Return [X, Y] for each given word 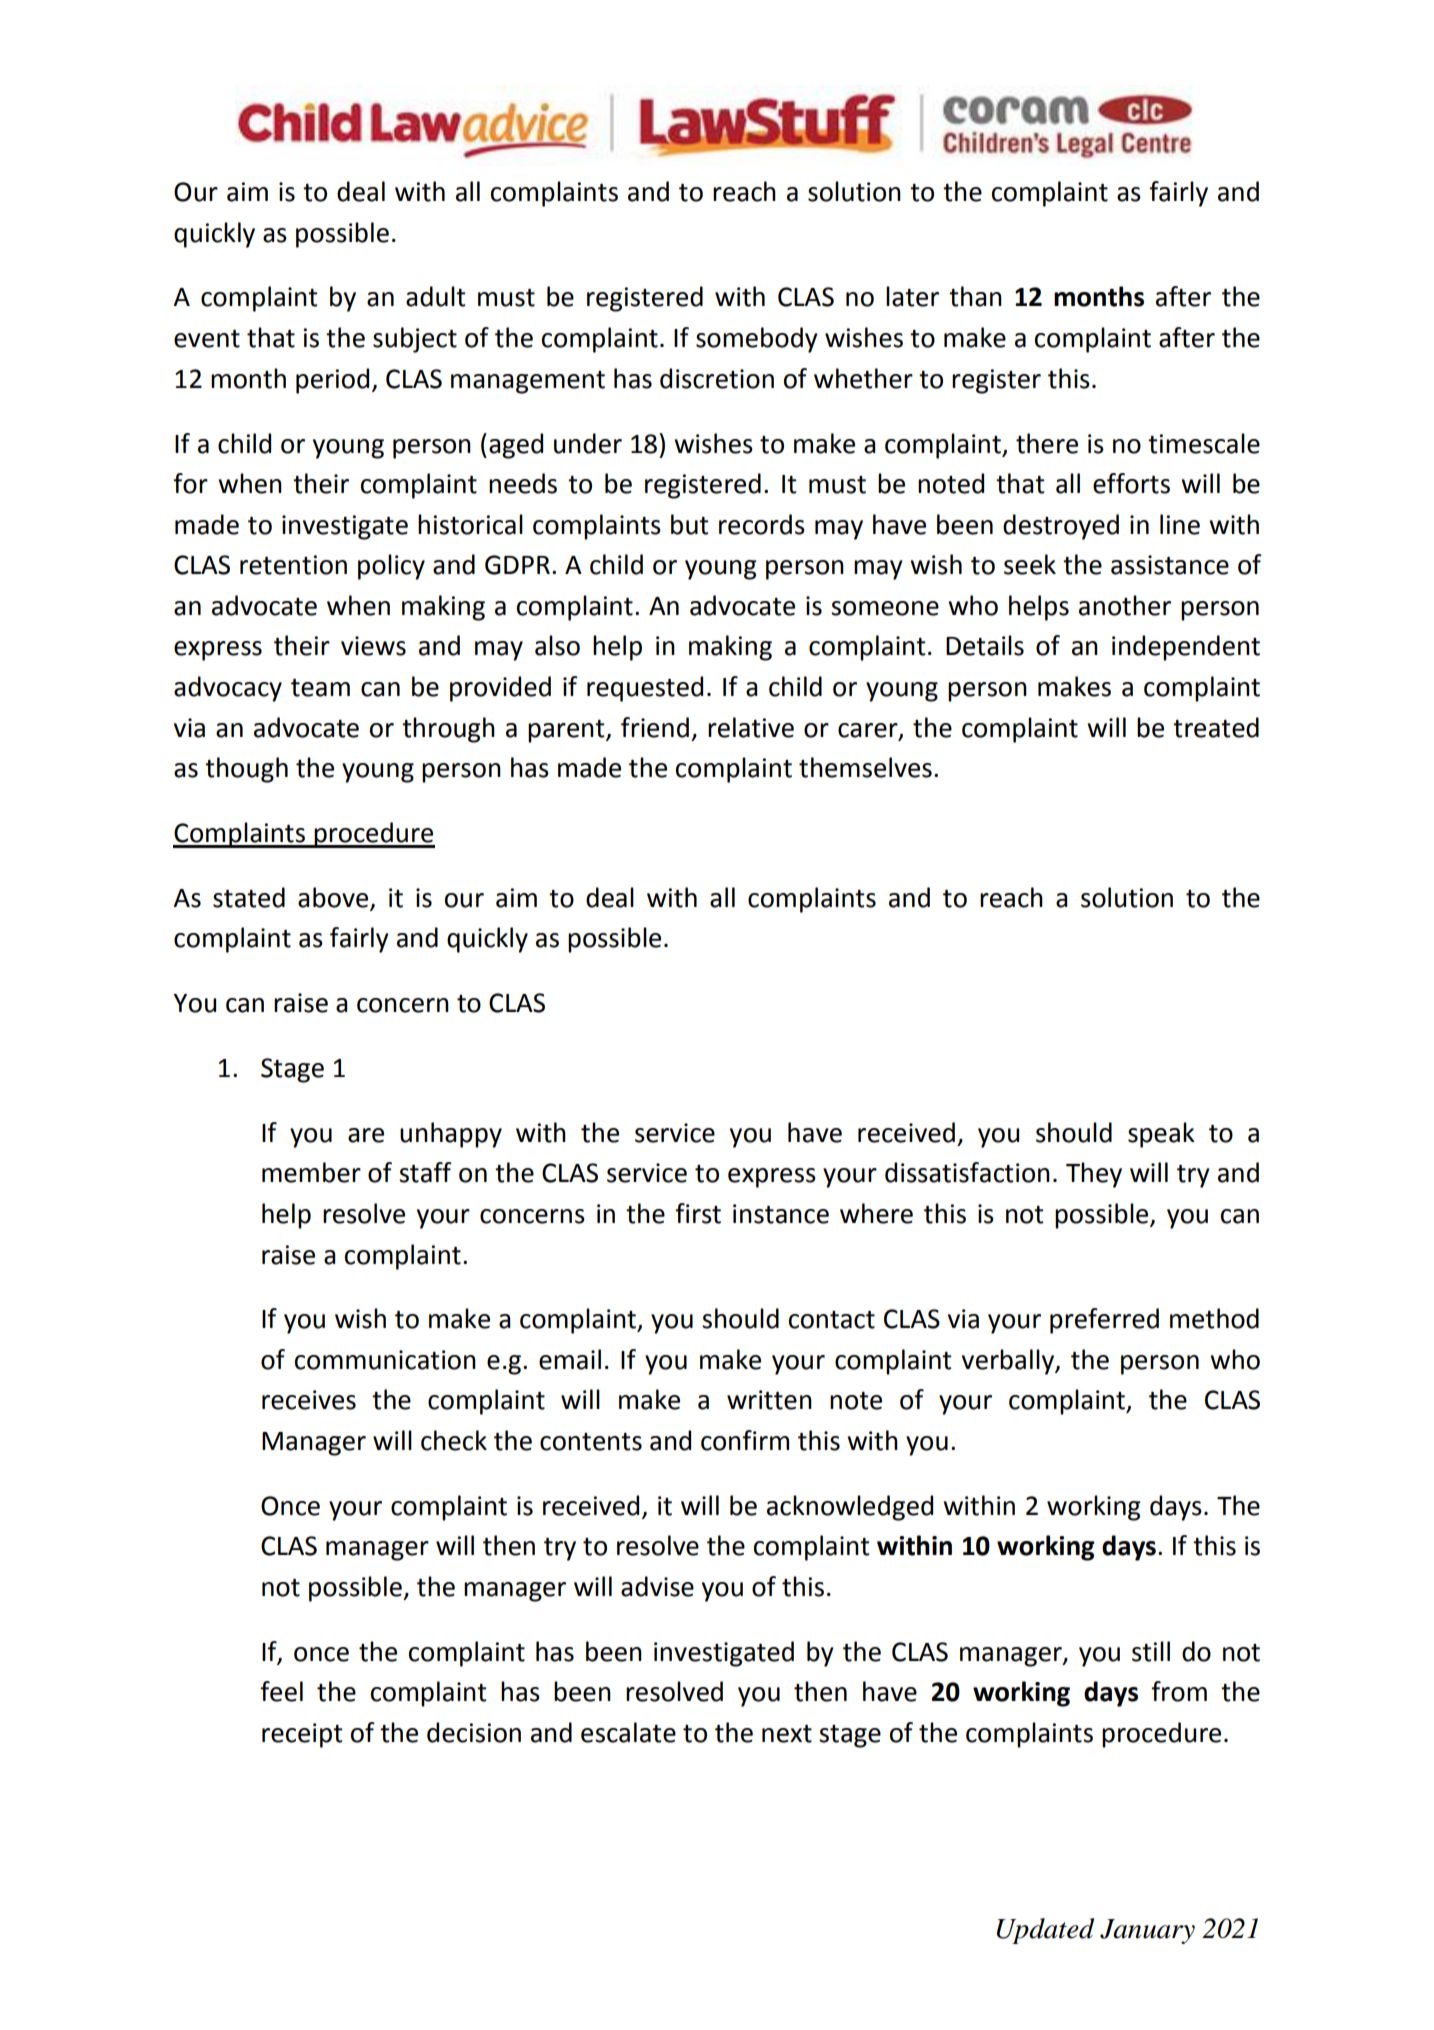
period [332, 381]
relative [751, 727]
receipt [302, 1735]
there [1047, 443]
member [311, 1172]
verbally [1009, 1362]
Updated [1046, 1931]
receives [309, 1400]
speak [1161, 1135]
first [698, 1213]
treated [1216, 727]
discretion [717, 378]
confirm [745, 1440]
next [787, 1734]
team [320, 688]
